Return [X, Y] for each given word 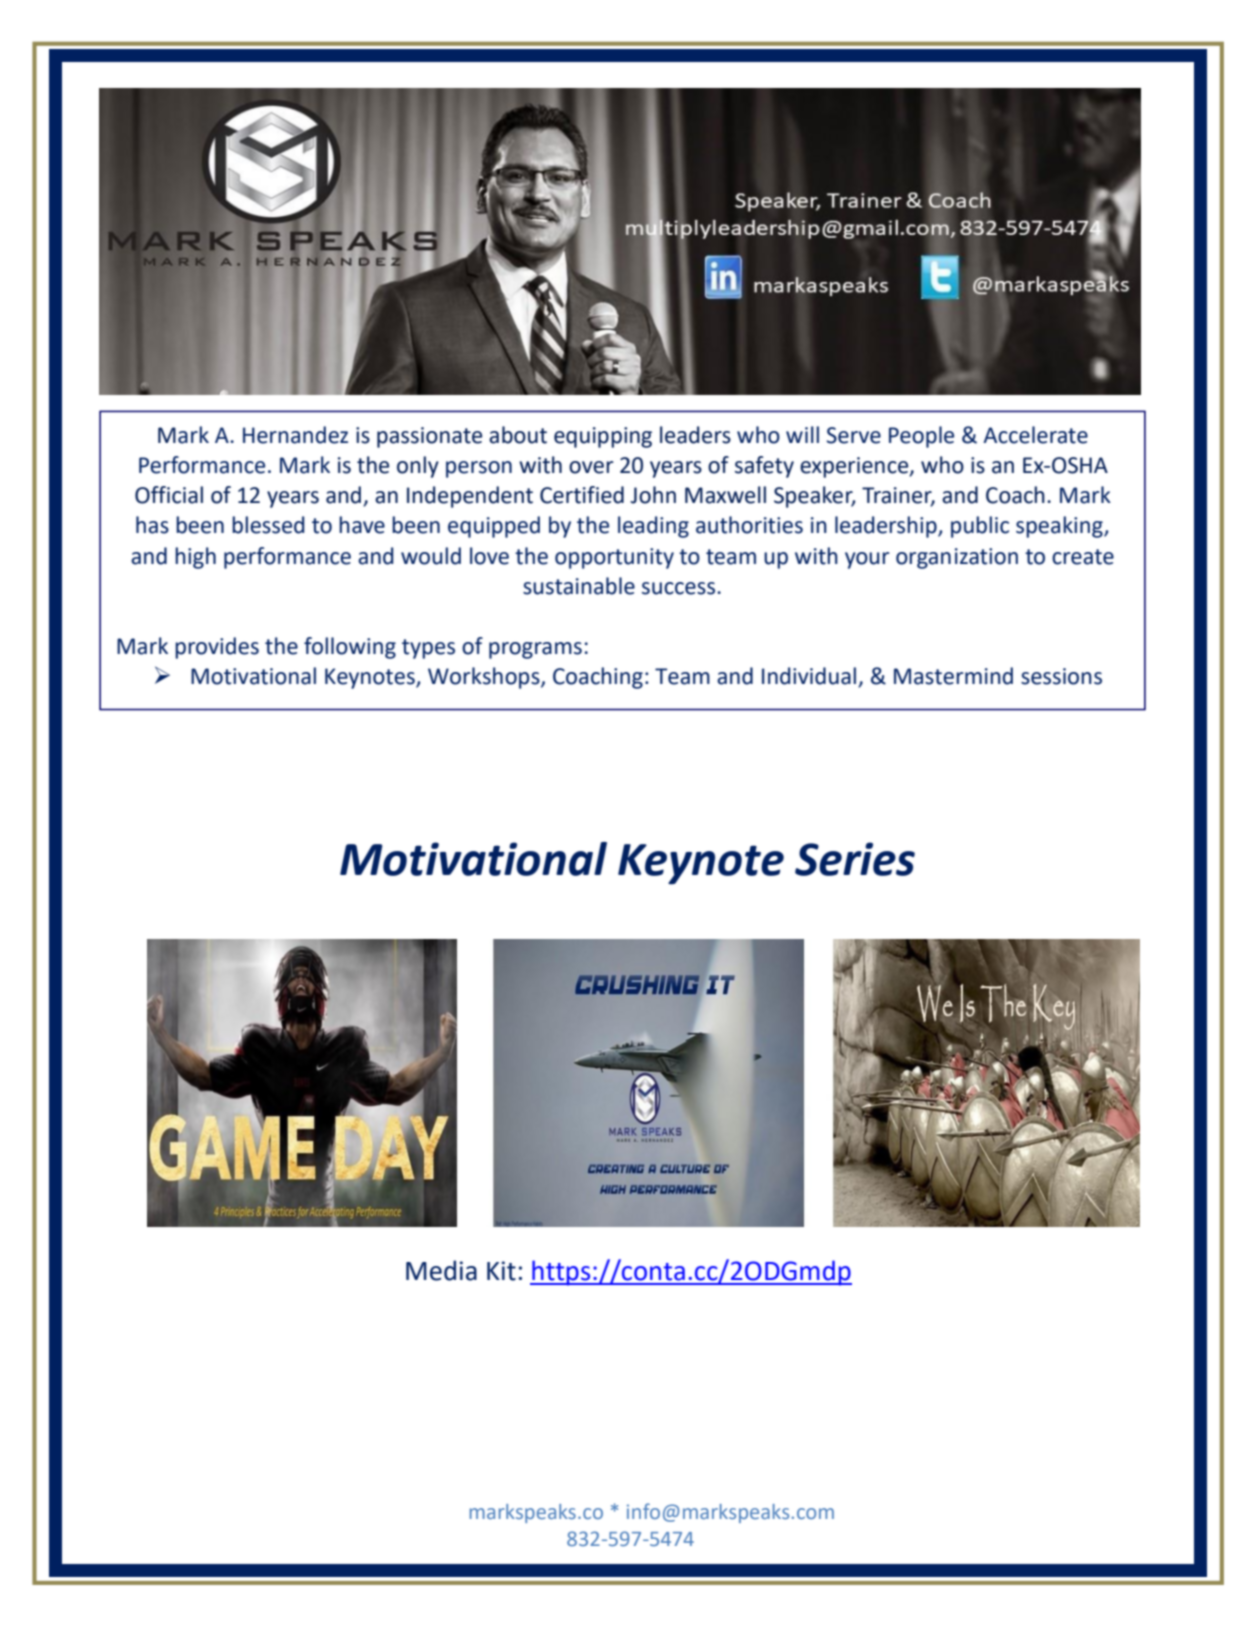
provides [217, 648]
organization [957, 558]
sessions [1061, 676]
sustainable [579, 586]
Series [855, 859]
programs [535, 650]
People [921, 437]
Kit [501, 1271]
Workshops [485, 678]
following [350, 648]
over [591, 467]
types [428, 649]
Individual [809, 676]
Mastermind [953, 676]
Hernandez [295, 435]
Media [441, 1270]
